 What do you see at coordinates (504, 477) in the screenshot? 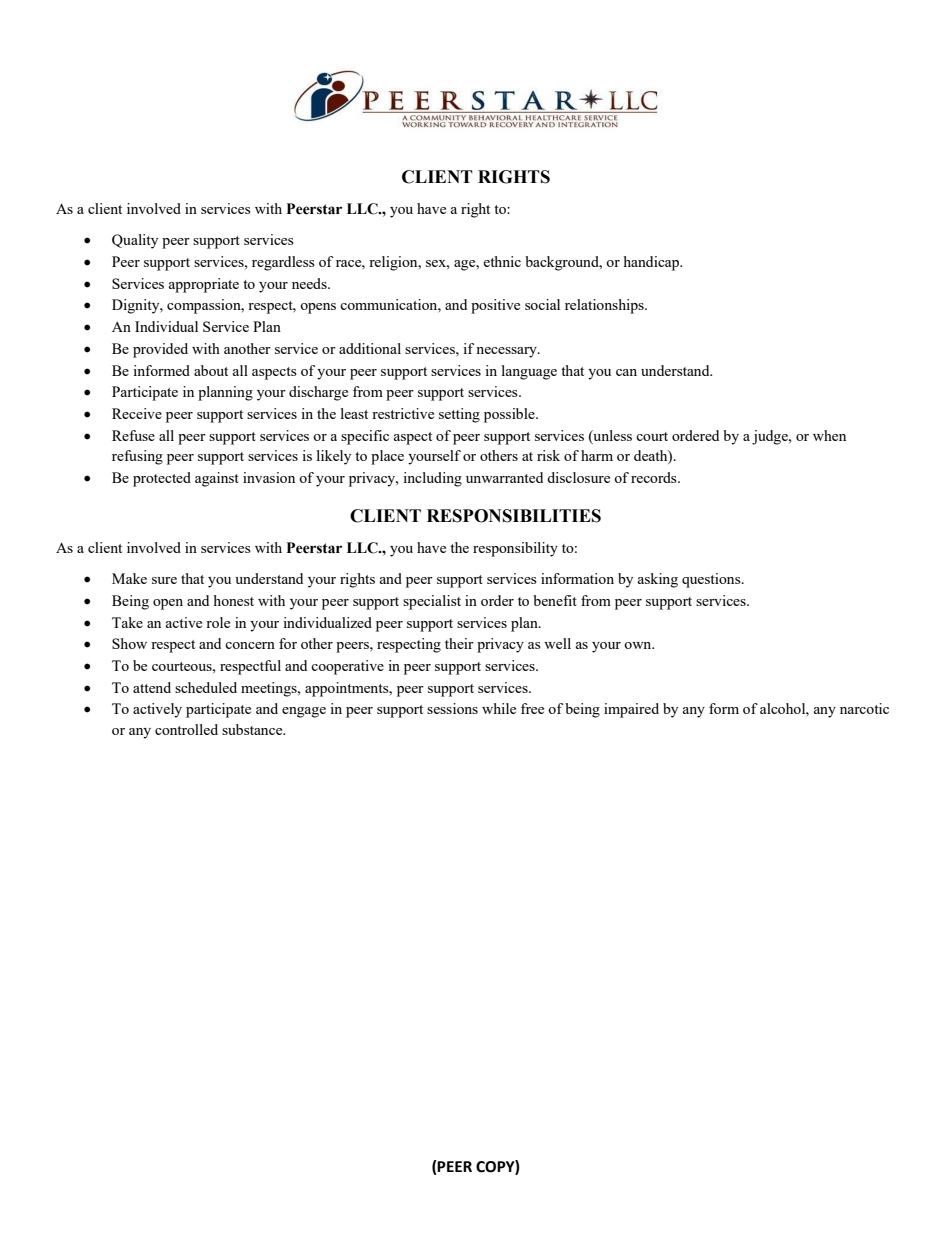
I see `unwarranted` at bounding box center [504, 477].
